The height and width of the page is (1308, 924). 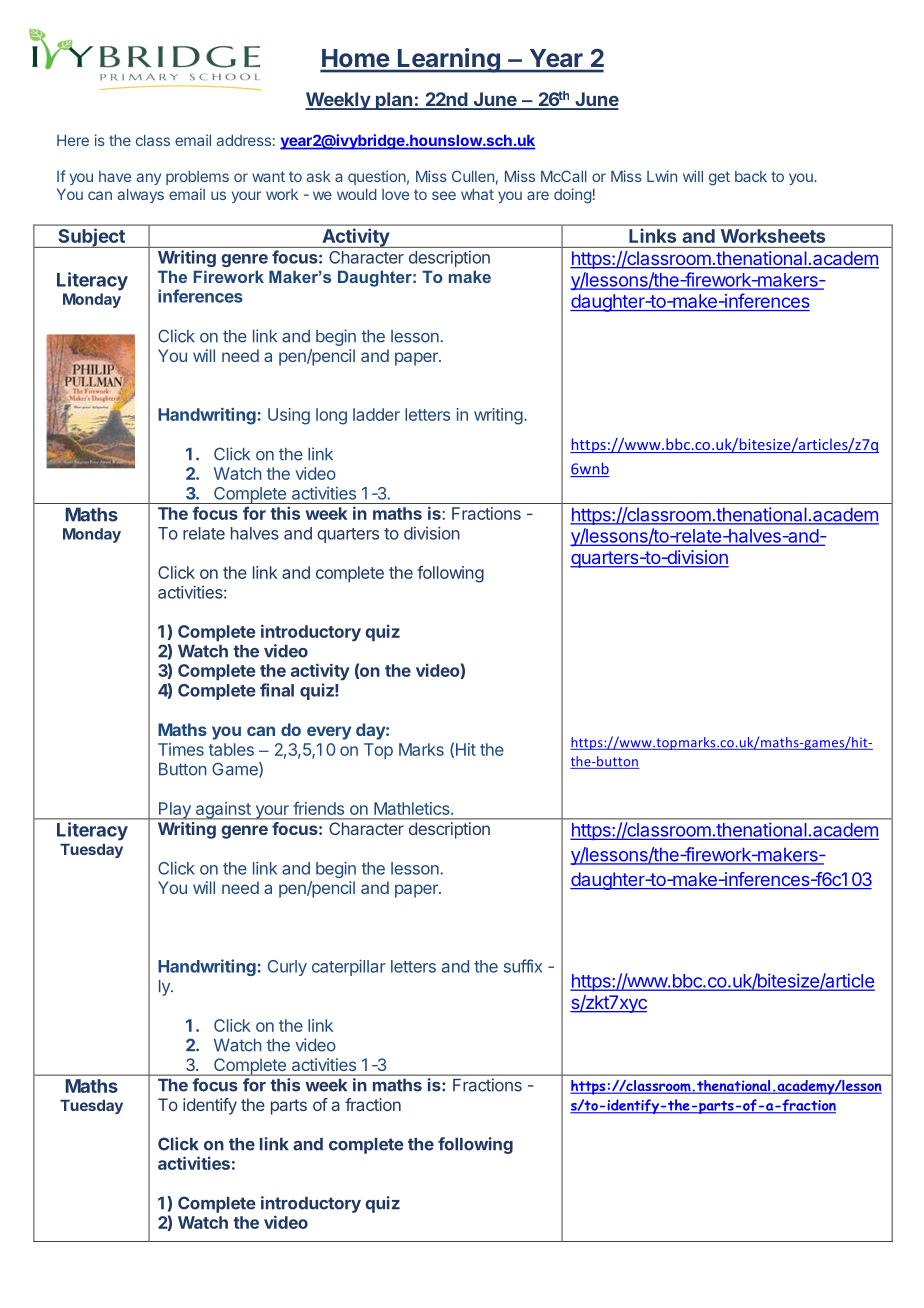 What do you see at coordinates (277, 690) in the page?
I see `final` at bounding box center [277, 690].
